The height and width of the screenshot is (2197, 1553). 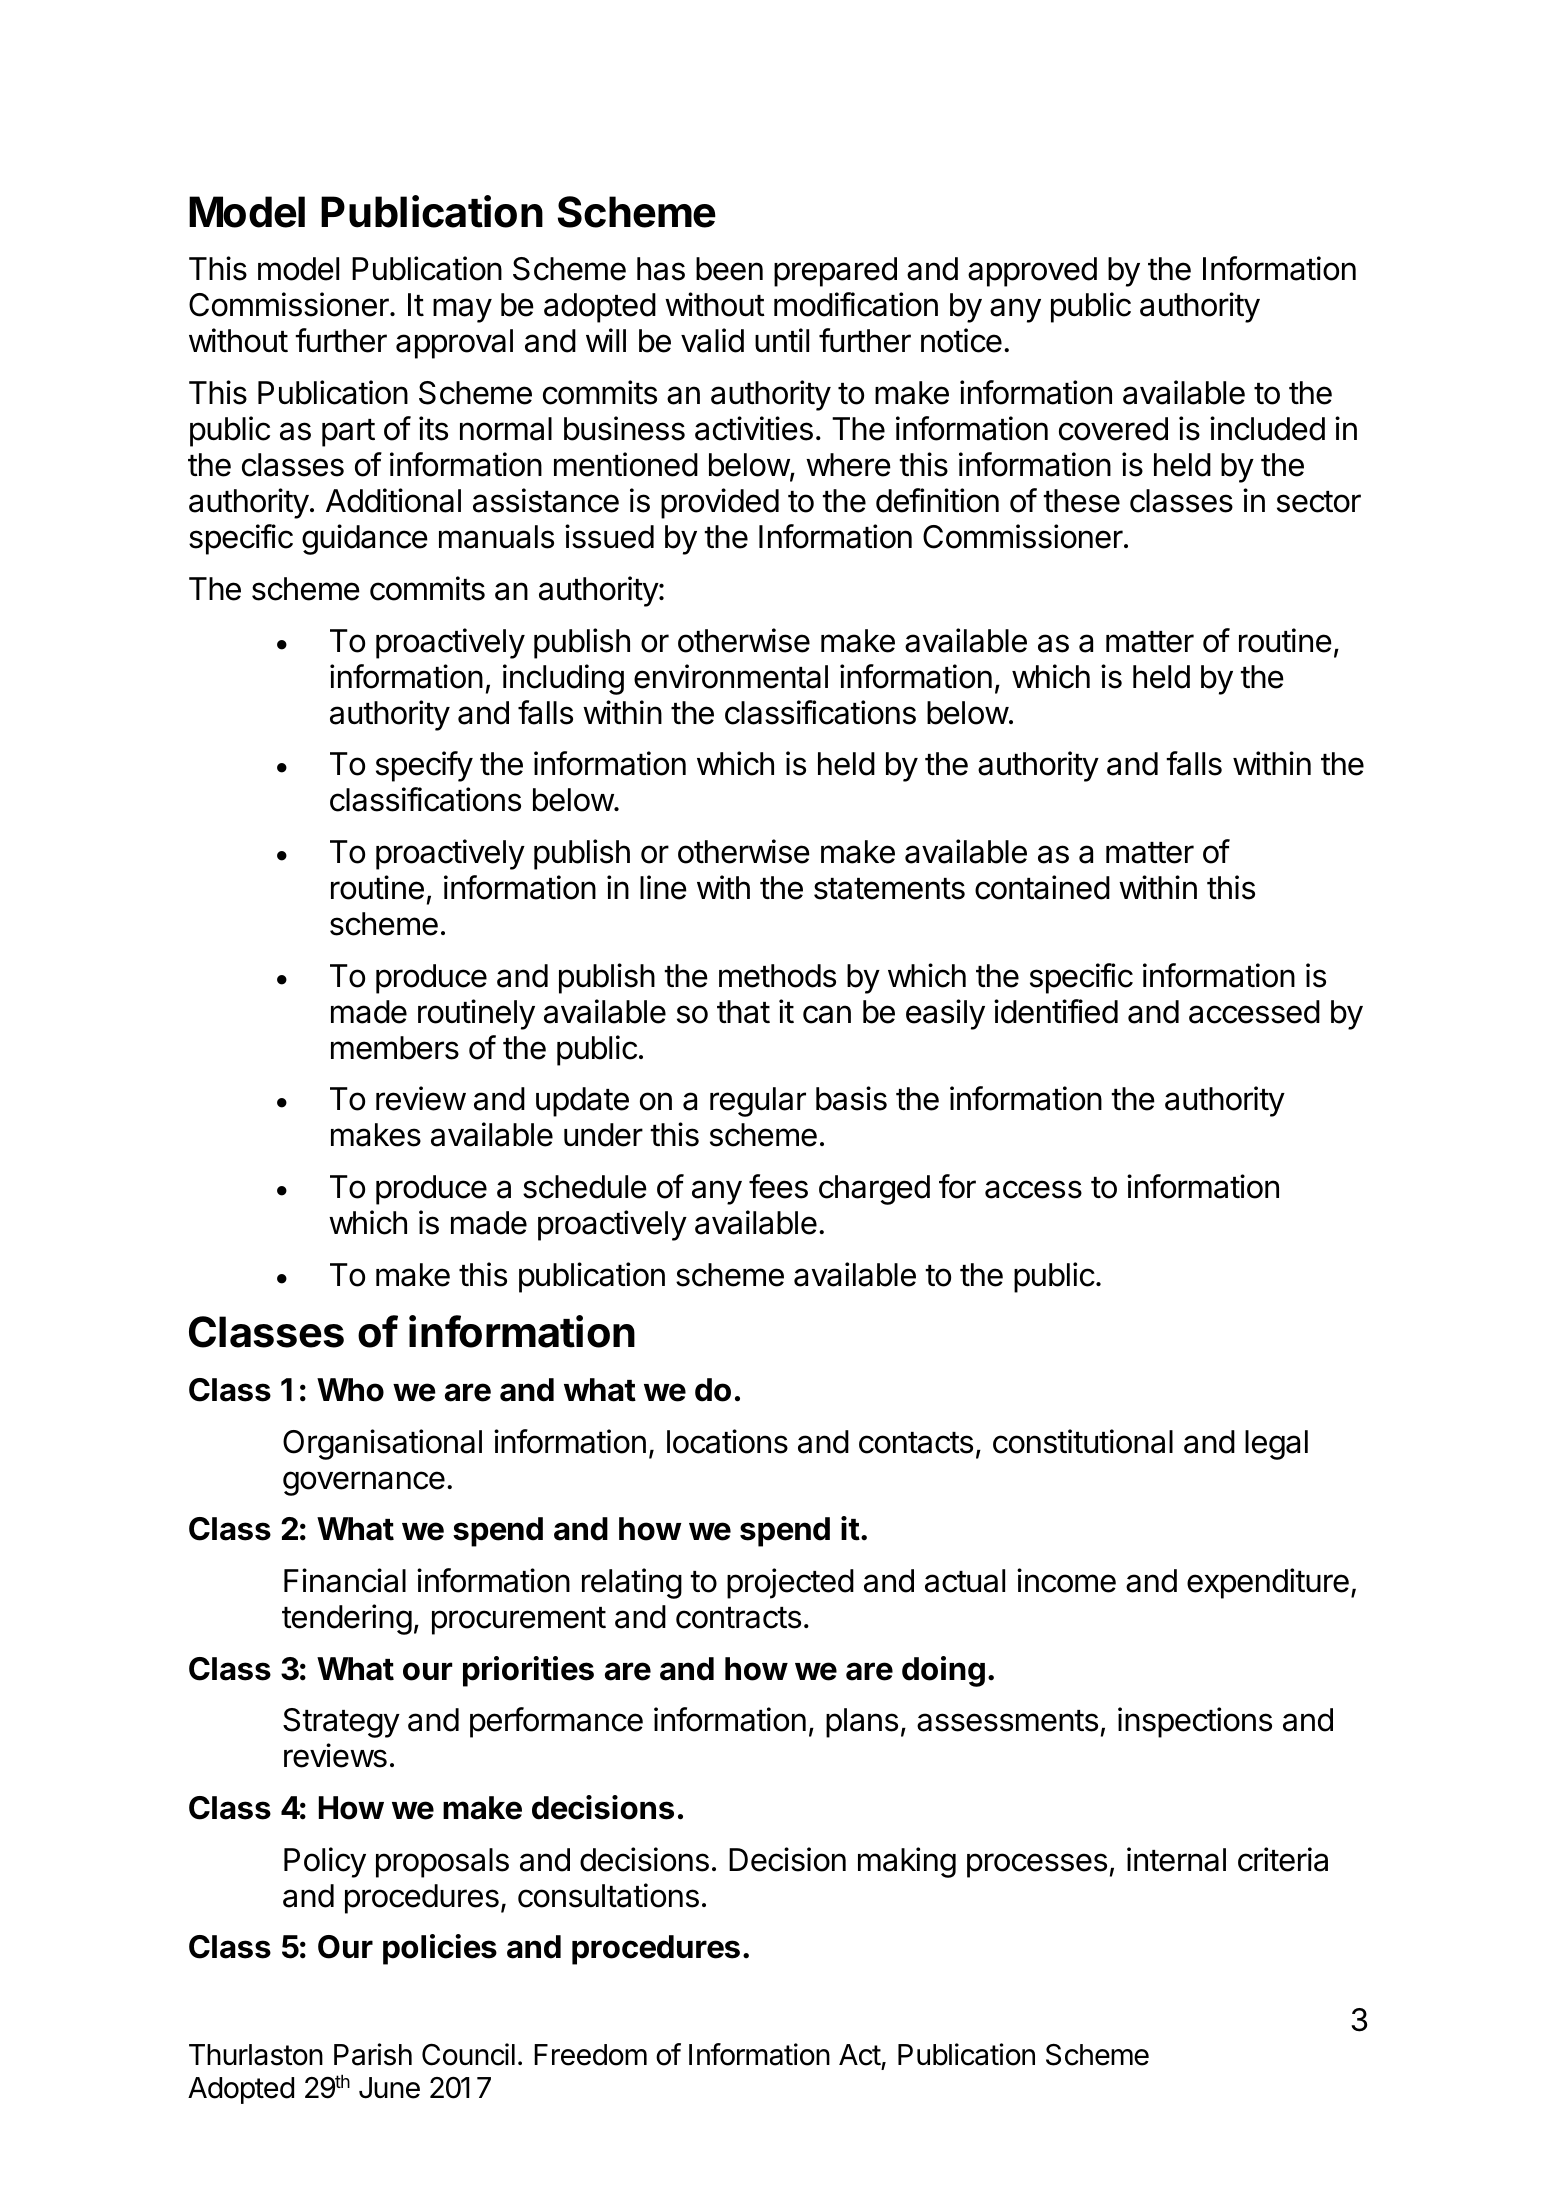 I want to click on Council, so click(x=468, y=2054).
